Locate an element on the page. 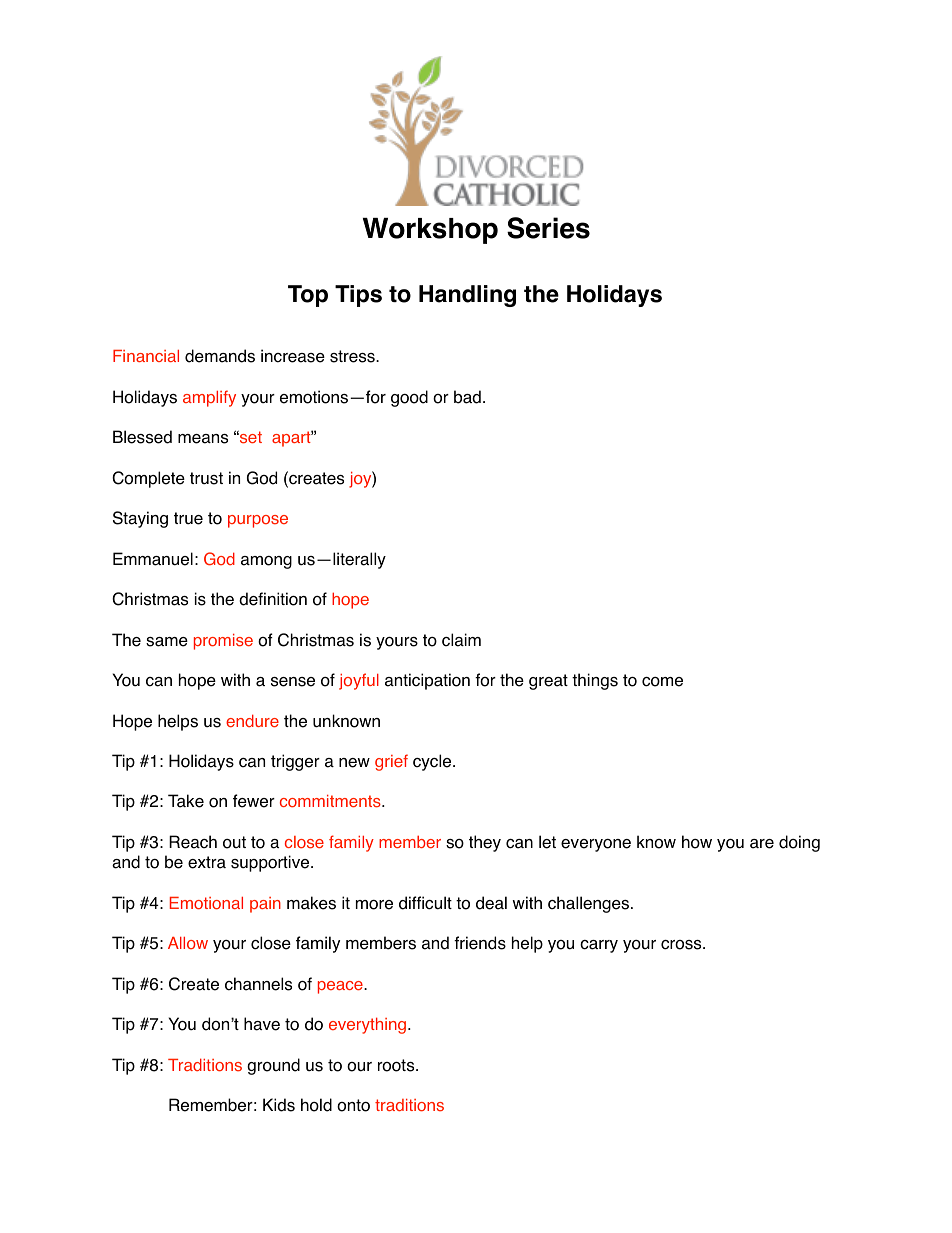 The height and width of the document is (1233, 952). roots is located at coordinates (397, 1065).
